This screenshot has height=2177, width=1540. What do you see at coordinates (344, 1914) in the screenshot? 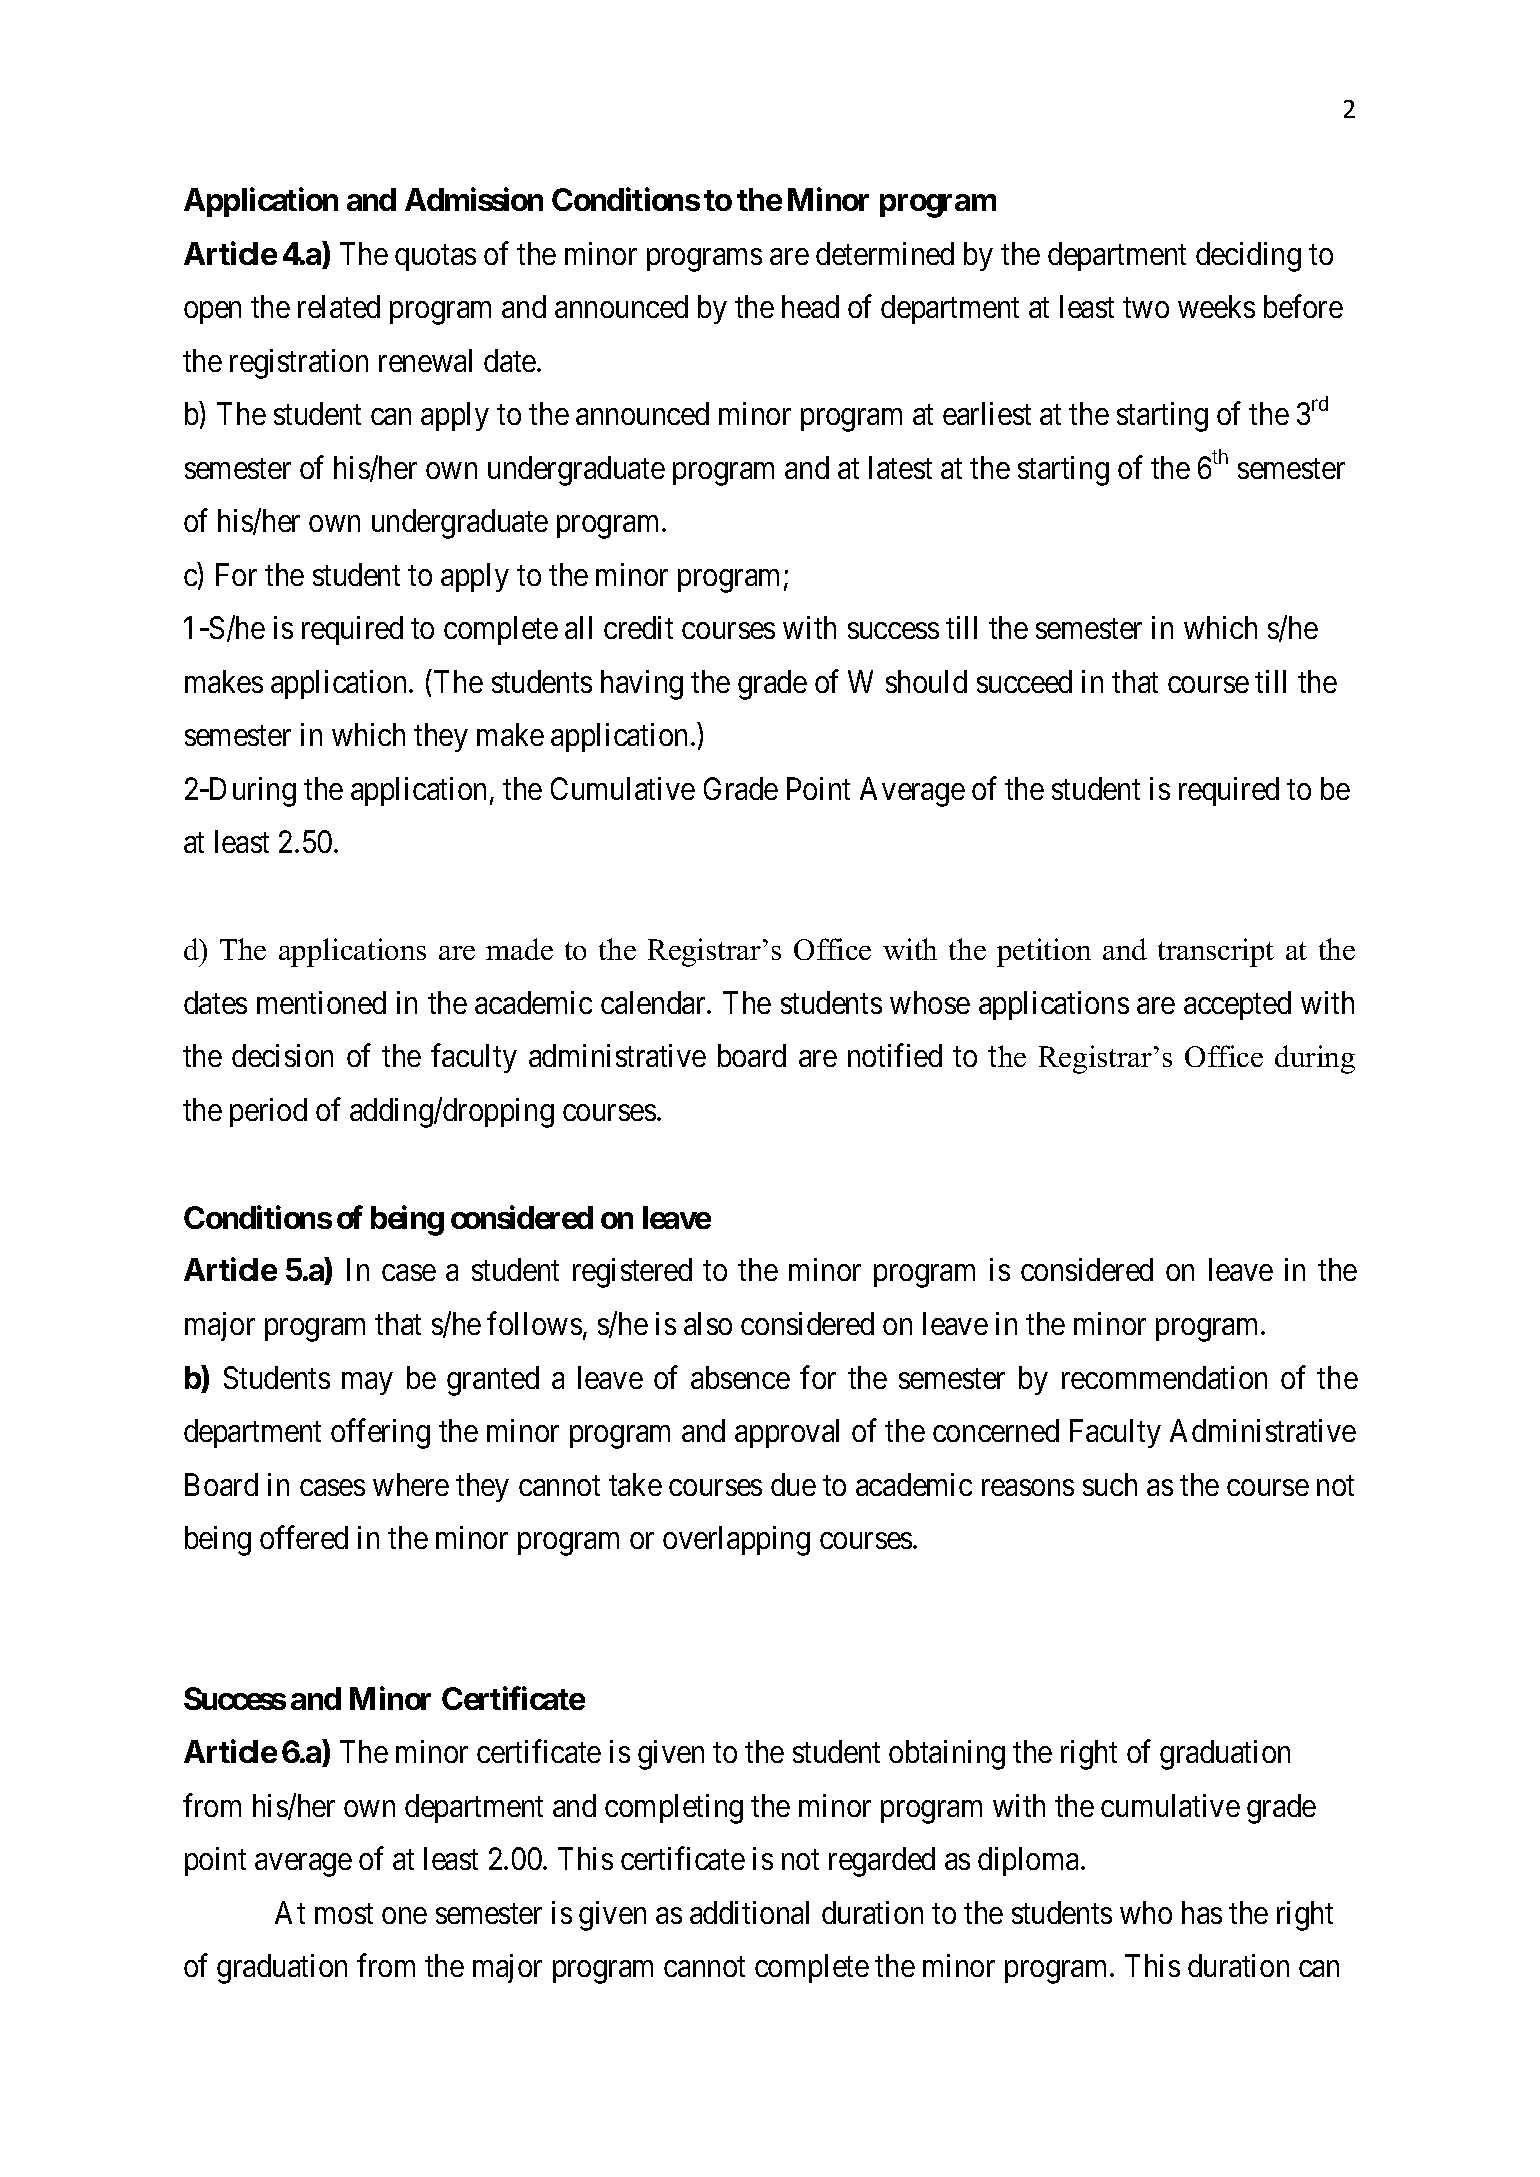
I see `most` at bounding box center [344, 1914].
